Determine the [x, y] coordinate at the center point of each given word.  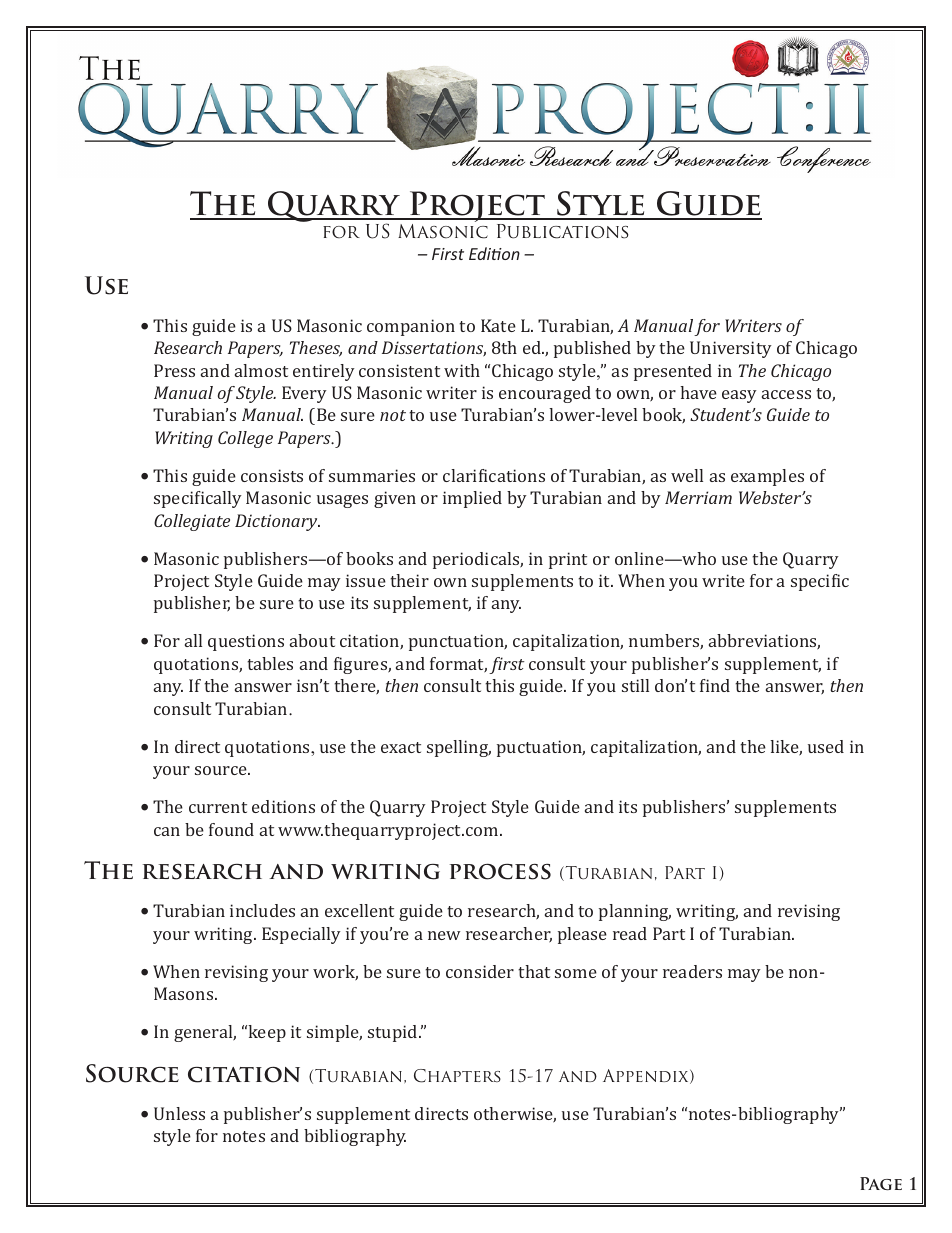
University [731, 349]
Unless [179, 1113]
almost [261, 370]
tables [270, 663]
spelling [459, 748]
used [826, 746]
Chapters [457, 1076]
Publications [563, 231]
